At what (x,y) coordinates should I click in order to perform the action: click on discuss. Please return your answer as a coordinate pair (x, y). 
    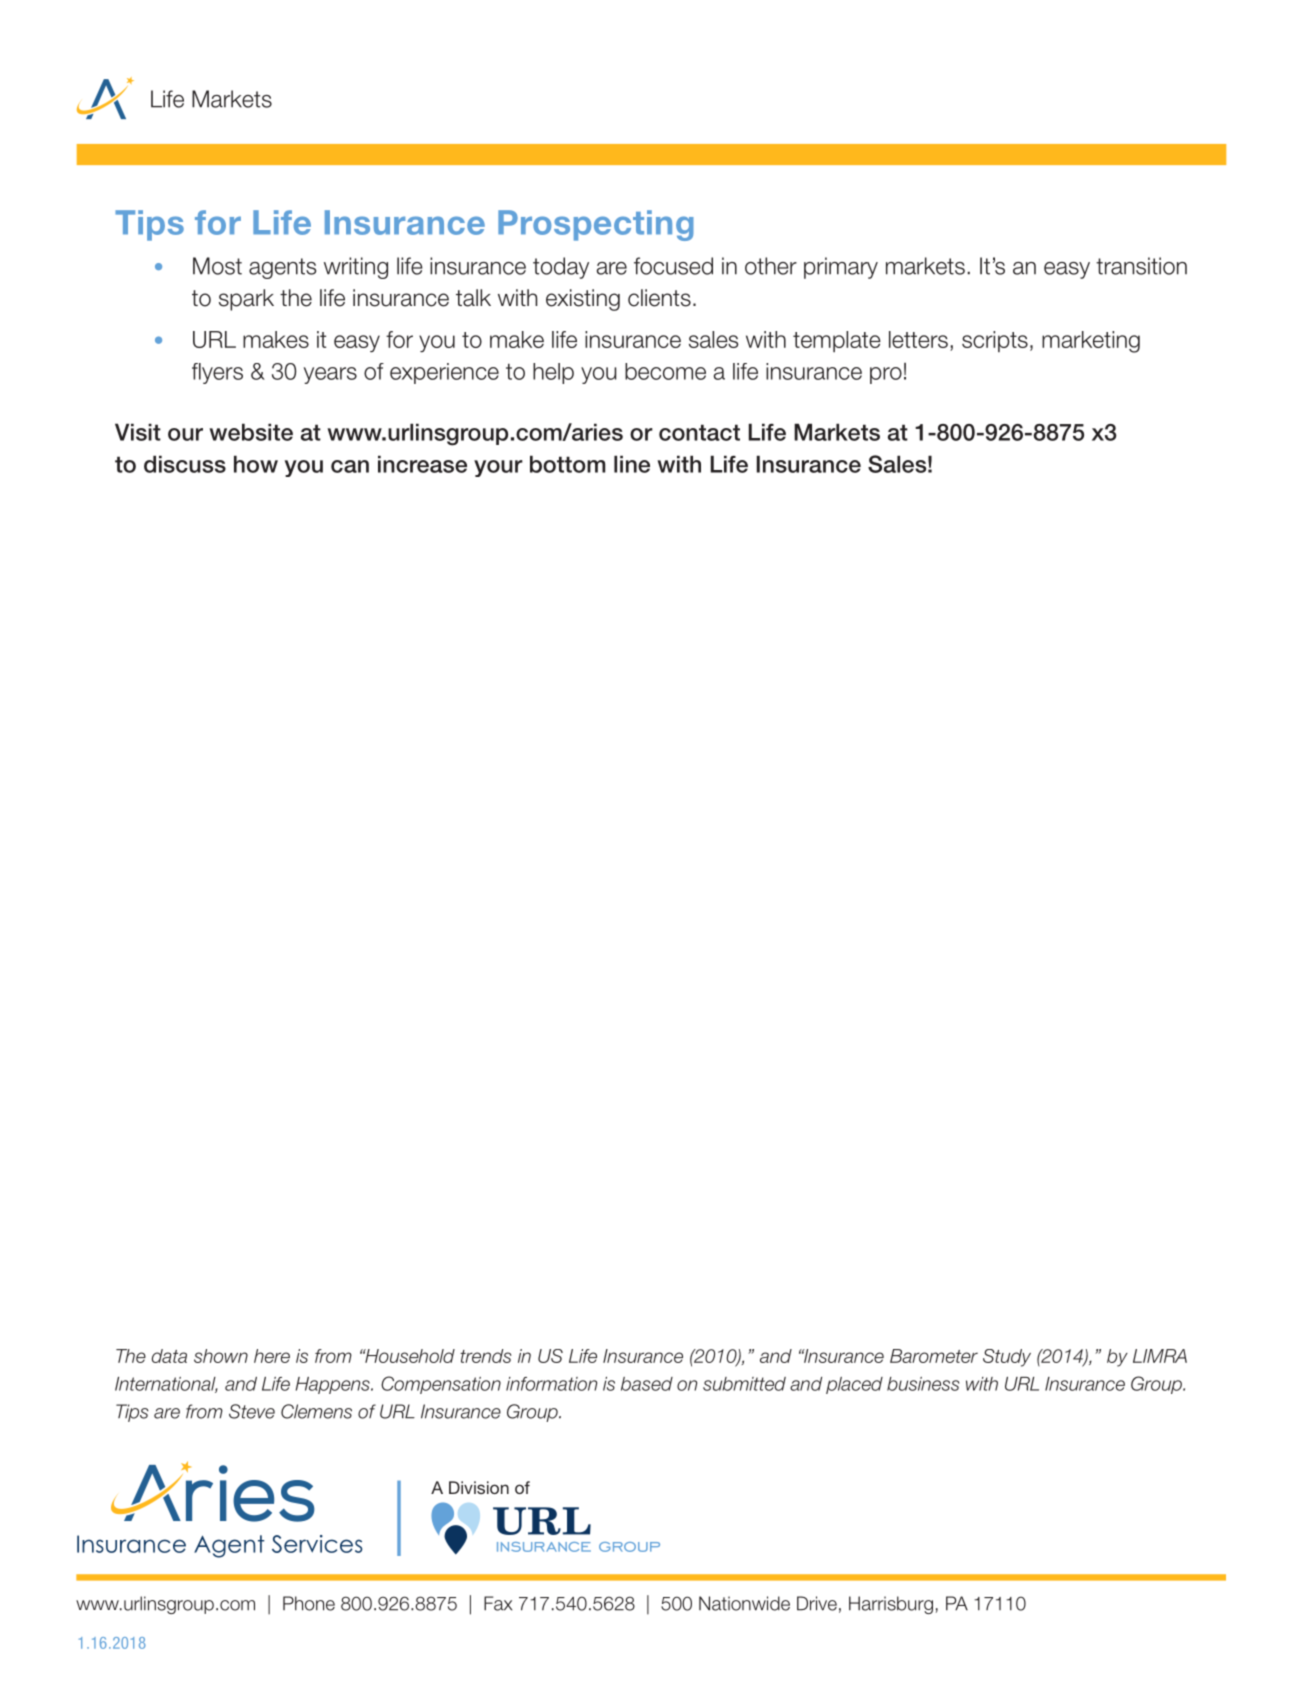
    Looking at the image, I should click on (185, 464).
